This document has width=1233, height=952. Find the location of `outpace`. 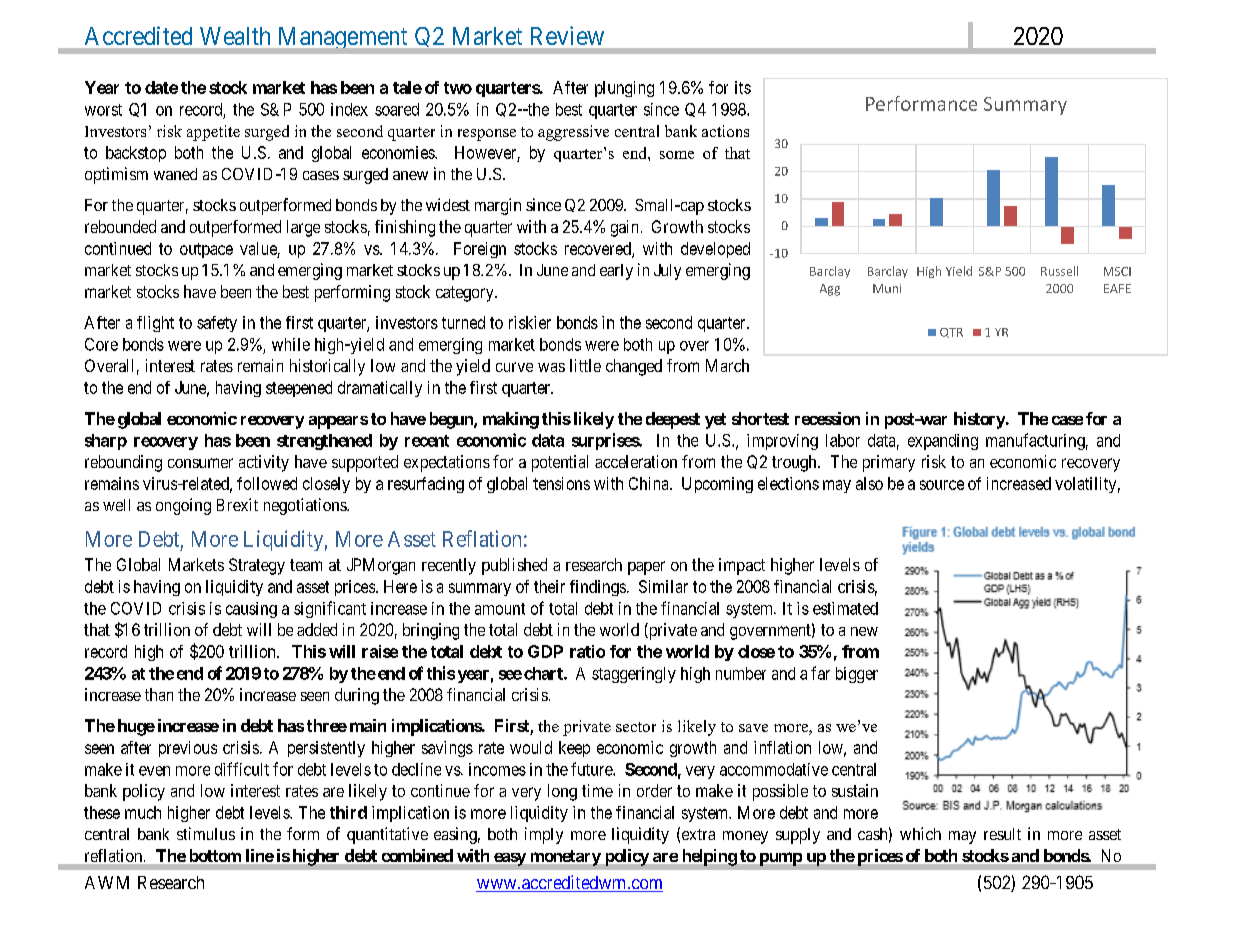

outpace is located at coordinates (206, 250).
